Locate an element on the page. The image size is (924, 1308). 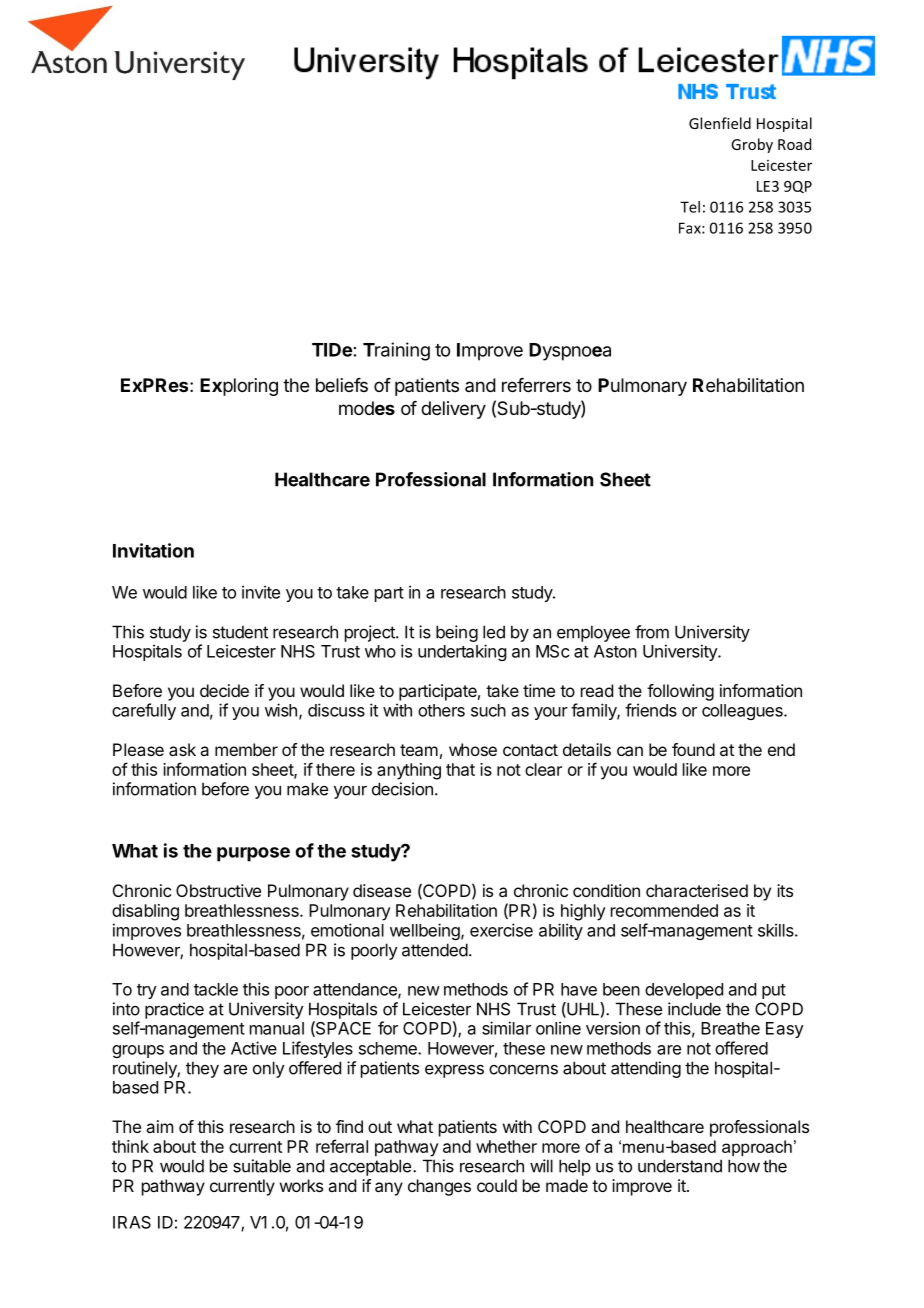
suitable is located at coordinates (262, 1166).
